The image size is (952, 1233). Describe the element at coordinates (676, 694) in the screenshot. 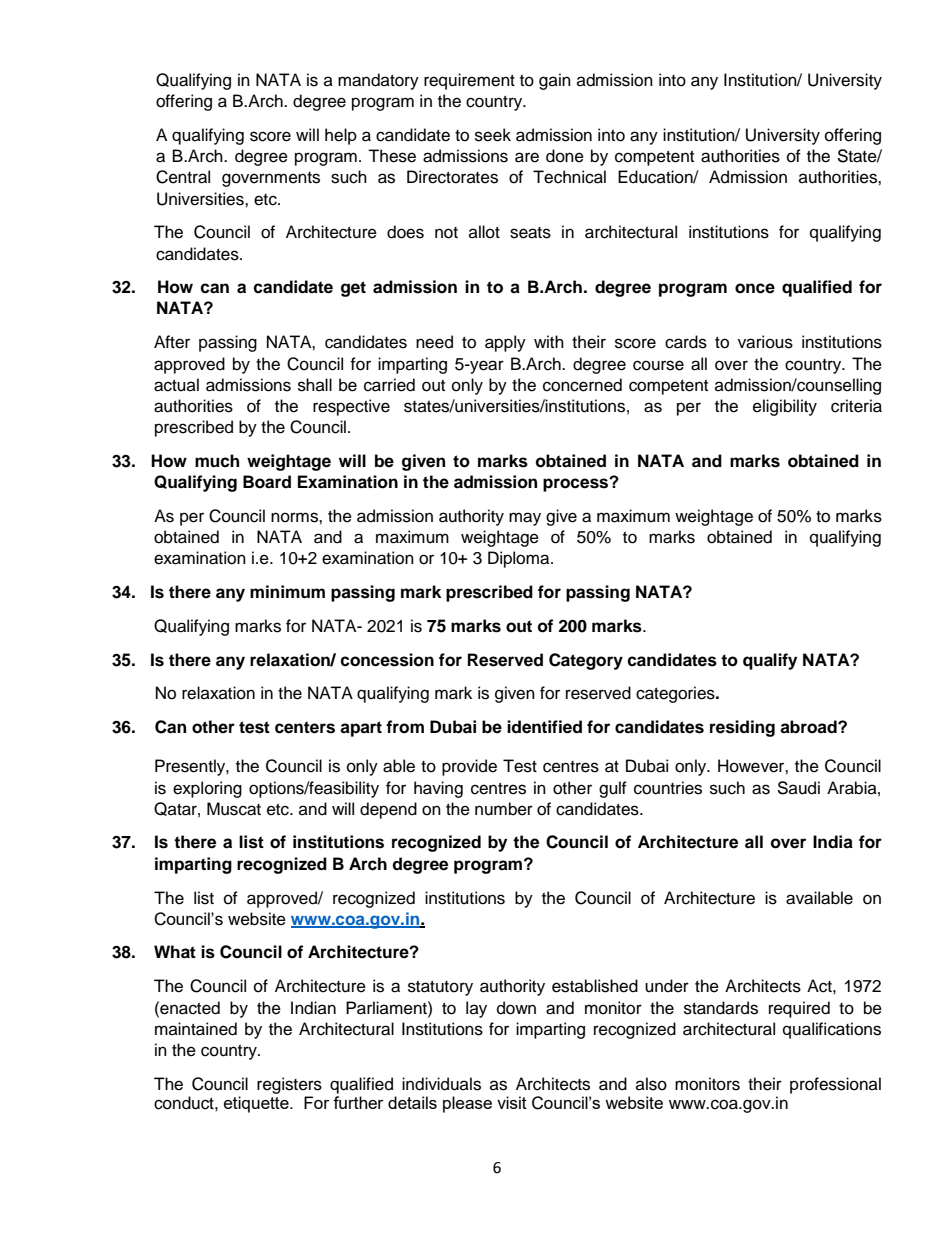

I see `categories` at that location.
